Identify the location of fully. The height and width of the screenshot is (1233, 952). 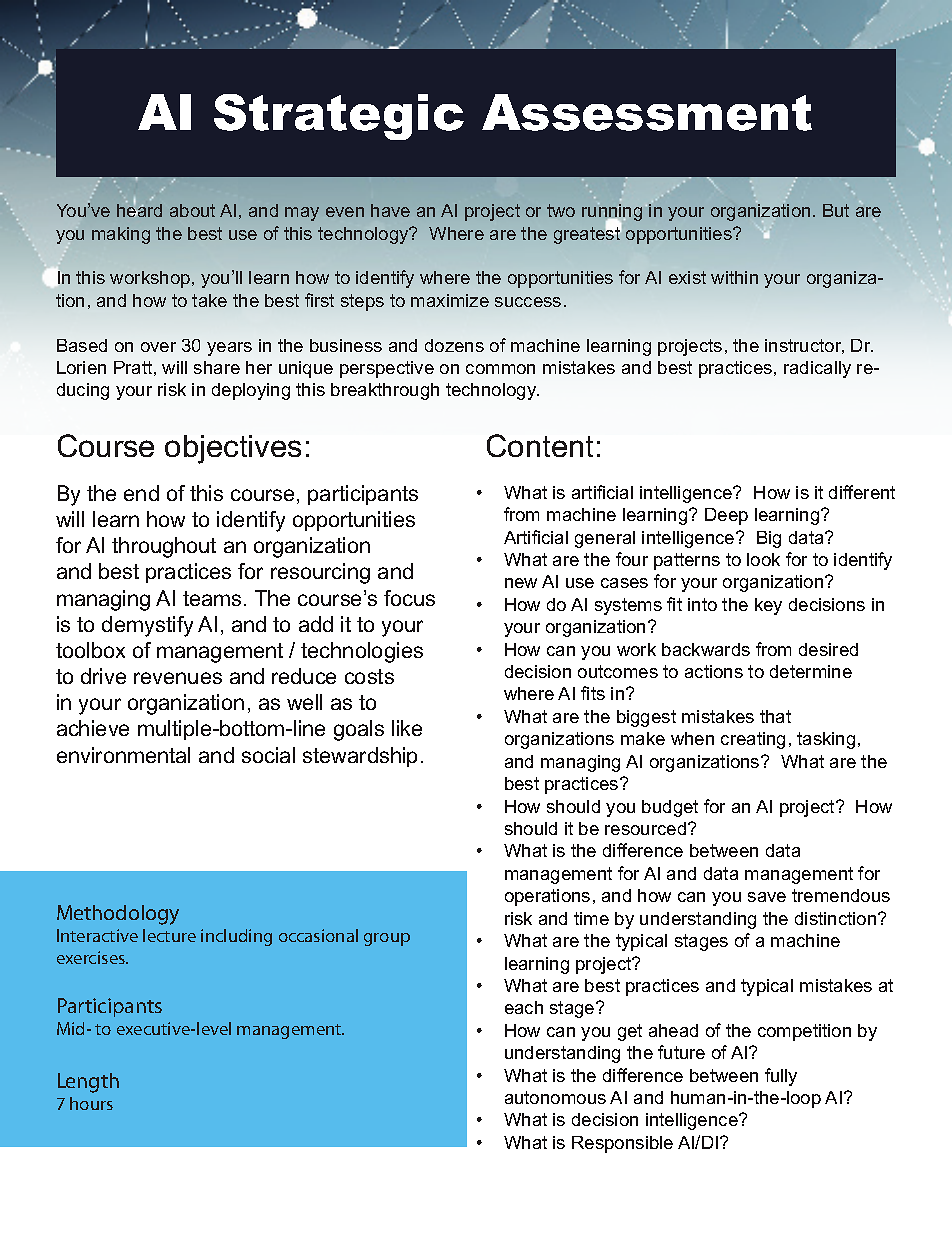
(781, 1077).
